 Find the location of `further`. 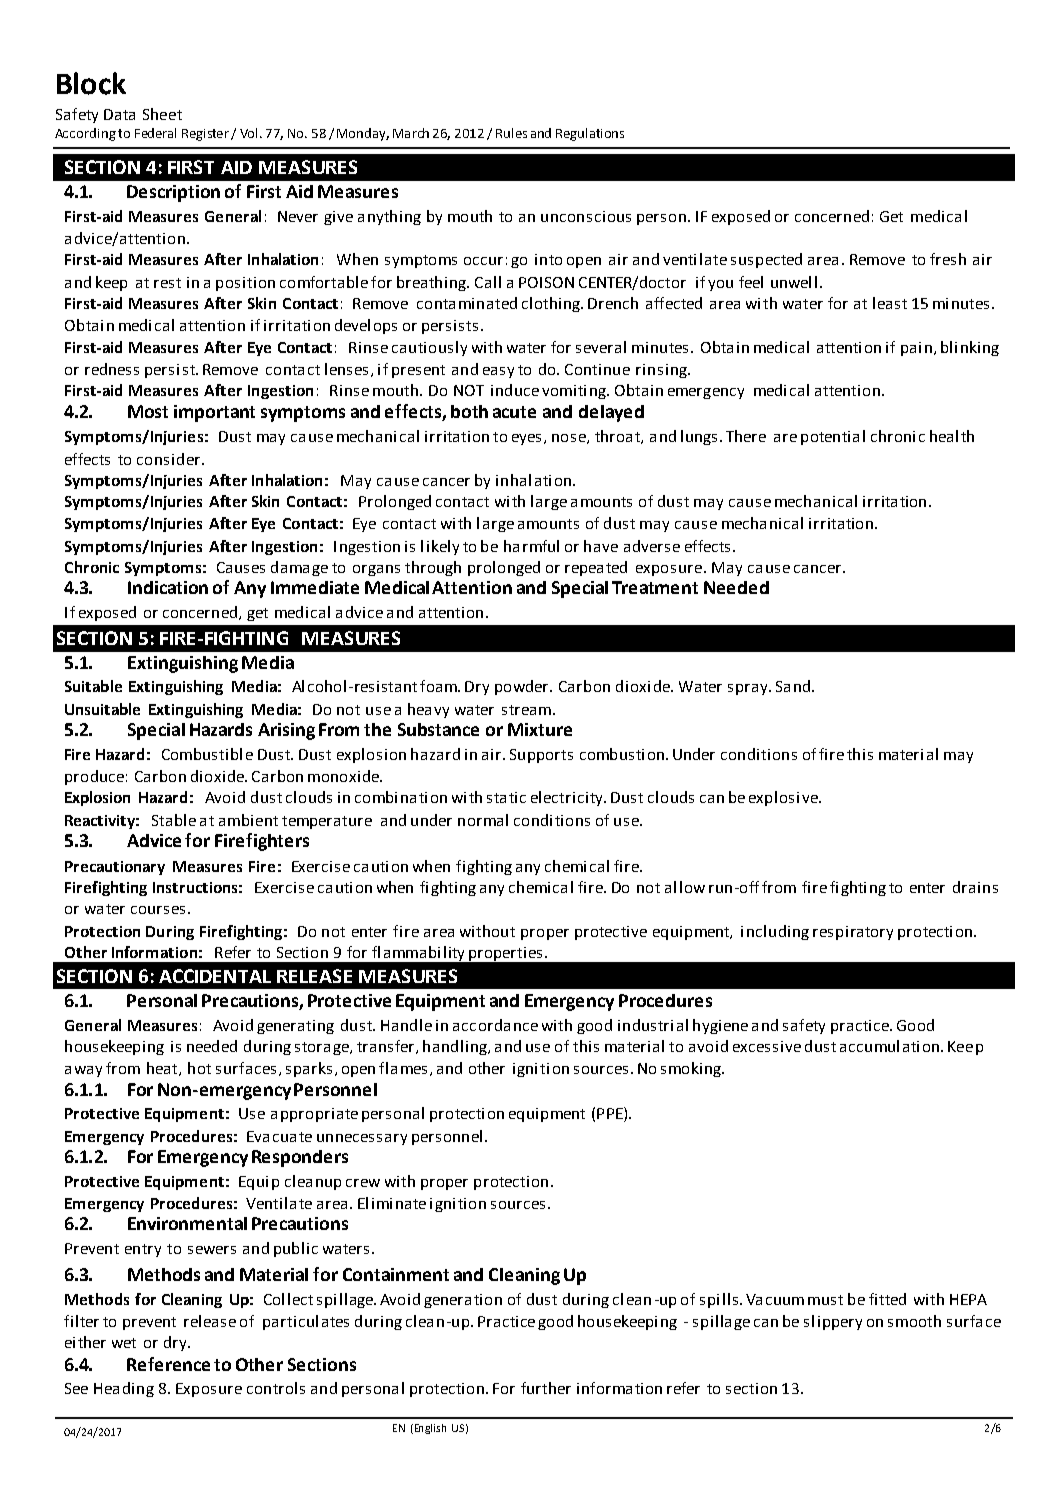

further is located at coordinates (546, 1388).
